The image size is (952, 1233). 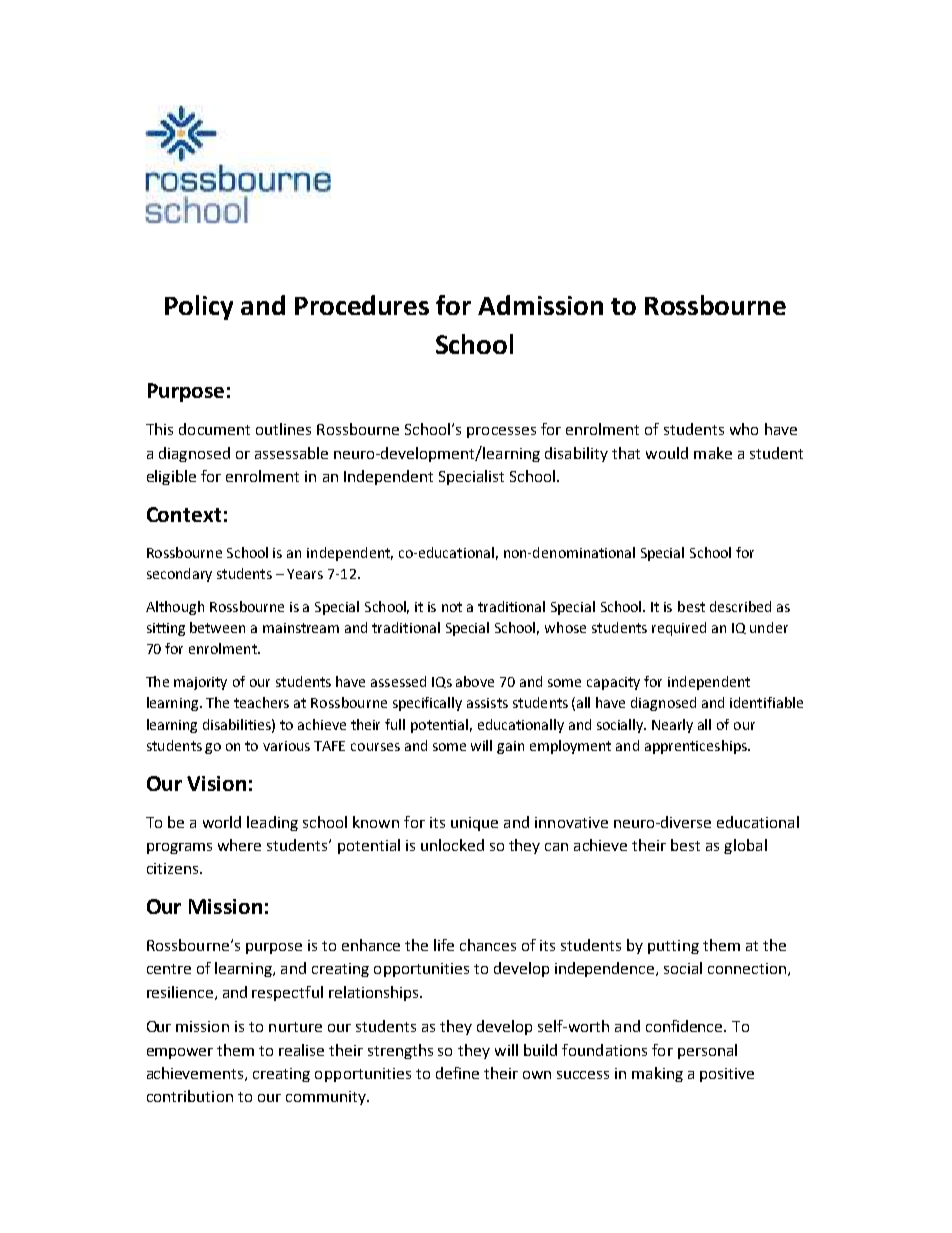 I want to click on global, so click(x=745, y=846).
